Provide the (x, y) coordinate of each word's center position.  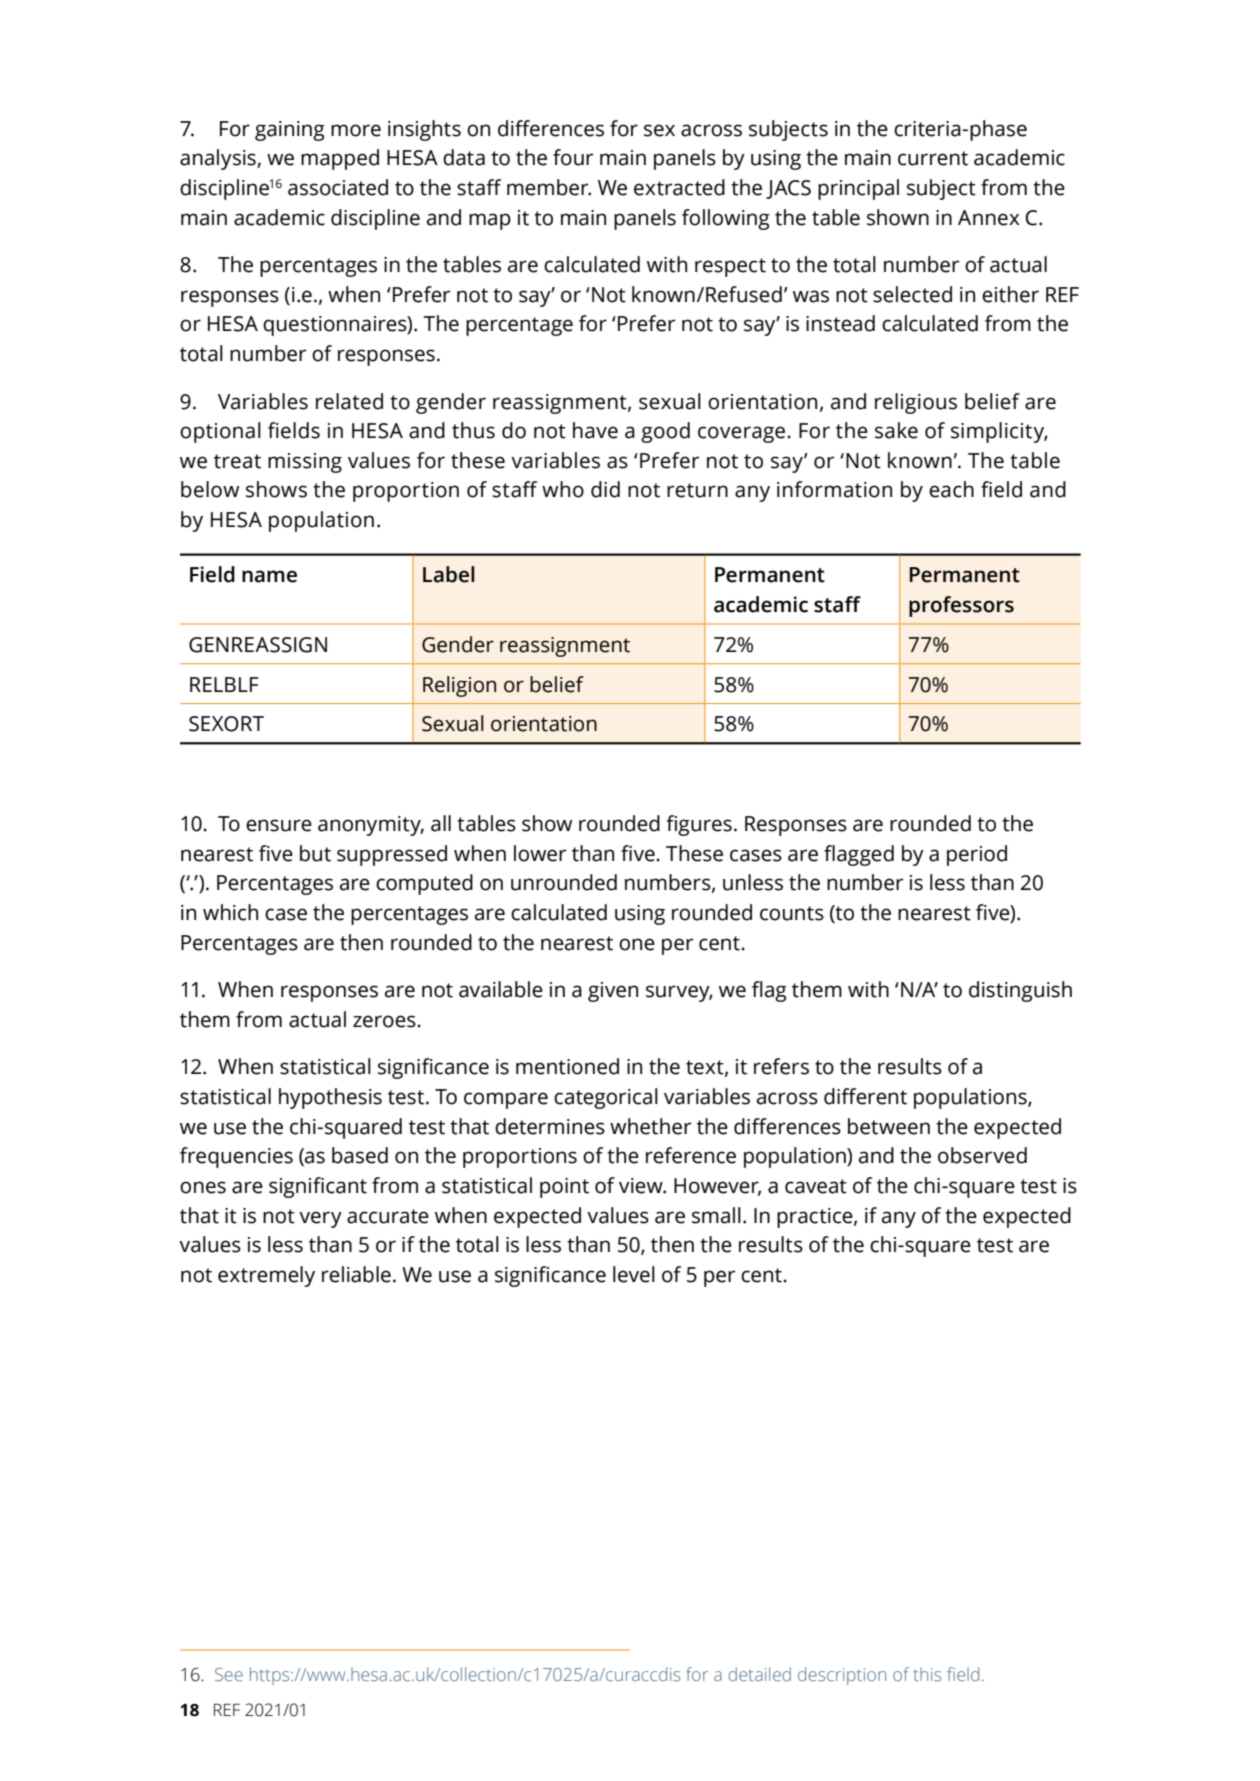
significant (318, 1187)
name (269, 576)
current (933, 158)
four (573, 157)
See (229, 1674)
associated (338, 187)
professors (961, 606)
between (889, 1126)
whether (650, 1126)
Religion (459, 686)
